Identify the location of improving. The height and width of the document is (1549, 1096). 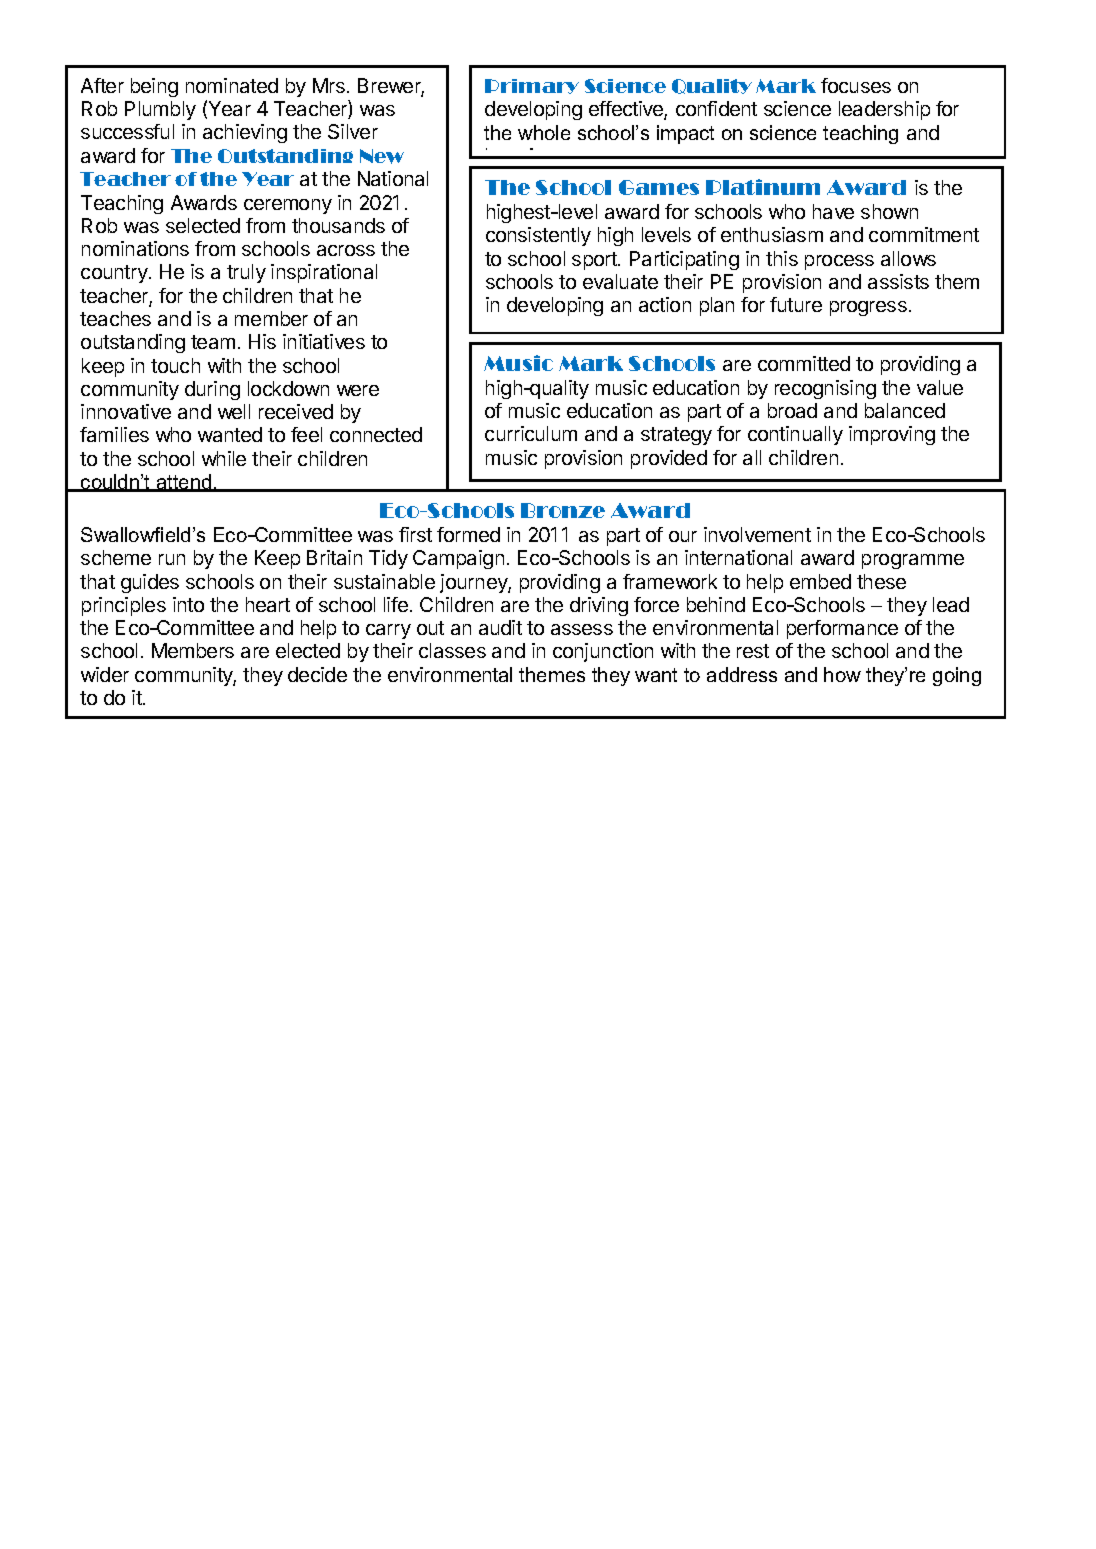
(892, 435).
